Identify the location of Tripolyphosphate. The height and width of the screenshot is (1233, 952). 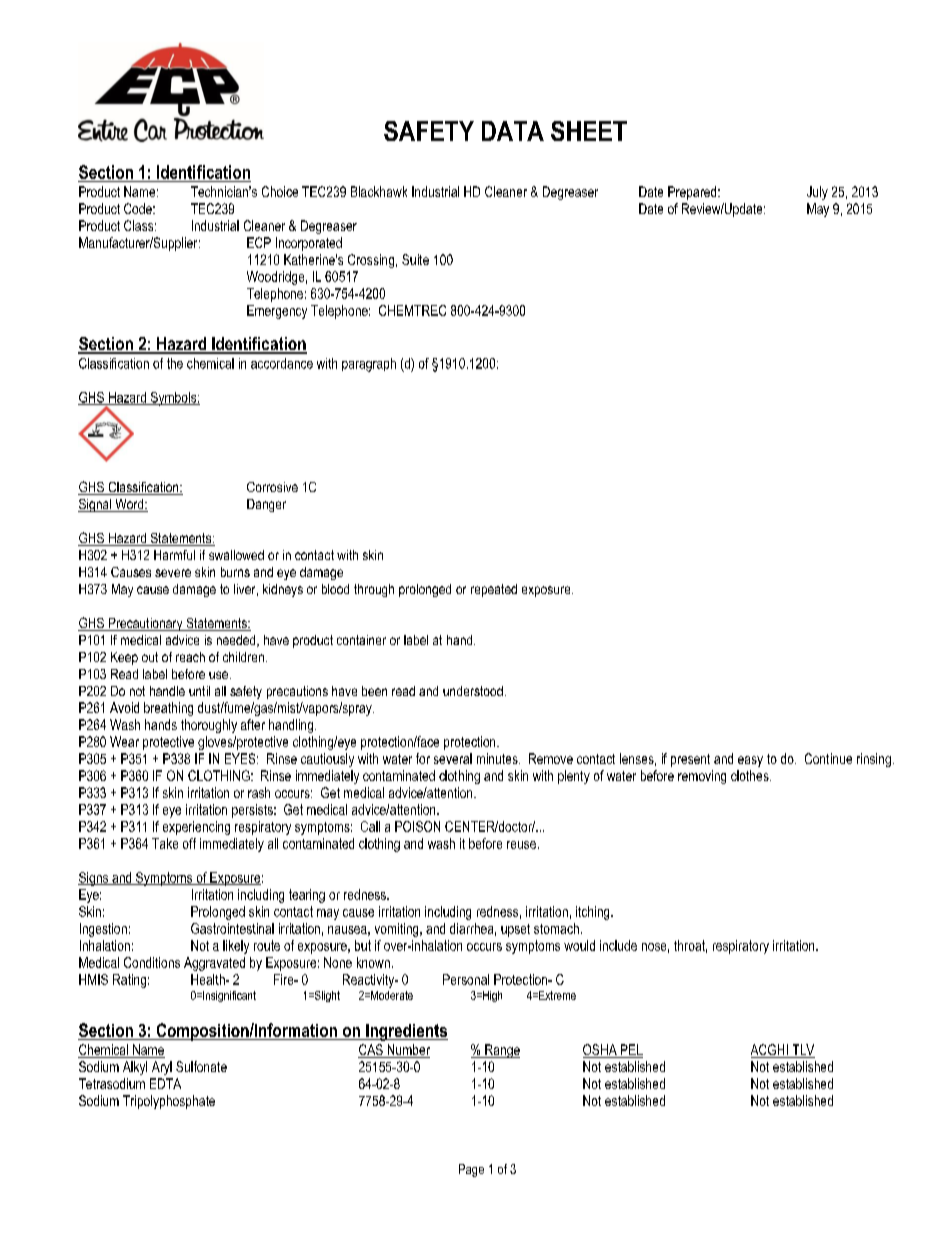
(169, 1102).
